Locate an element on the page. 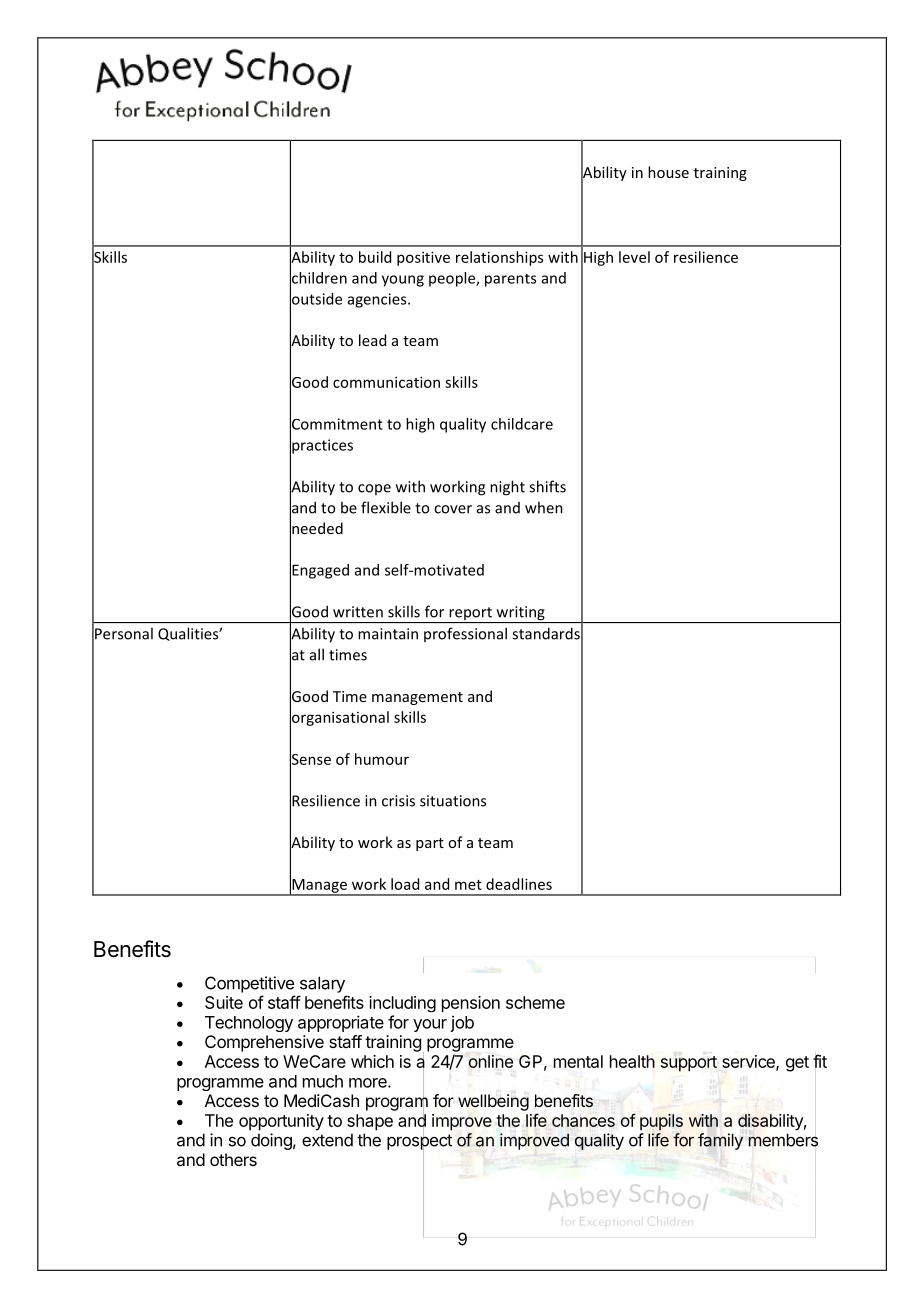 Image resolution: width=924 pixels, height=1308 pixels. deadlines is located at coordinates (519, 884).
